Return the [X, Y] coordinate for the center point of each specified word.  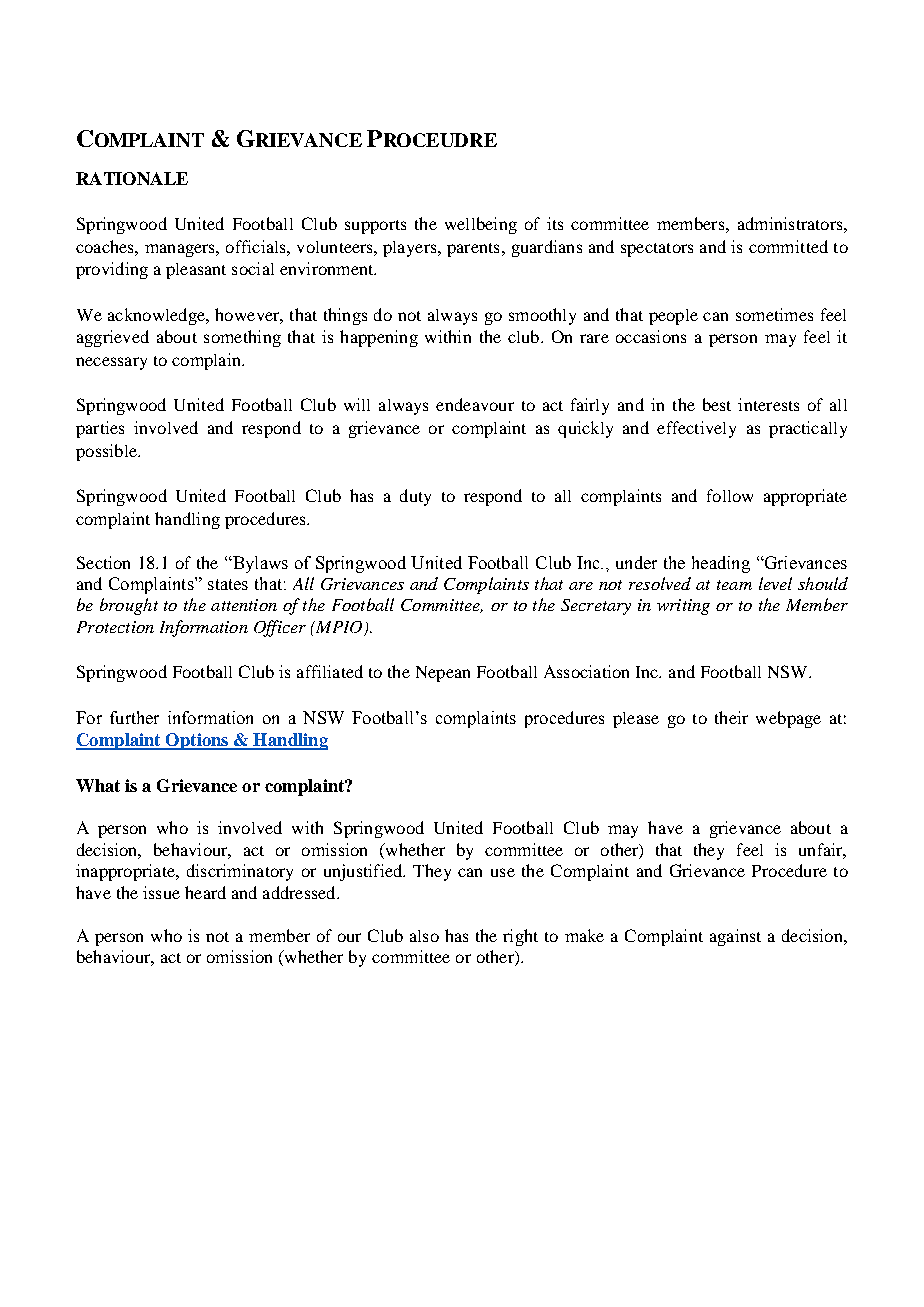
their [731, 717]
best [717, 404]
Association [586, 671]
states [228, 584]
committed [788, 246]
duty [415, 497]
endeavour [475, 404]
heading [721, 564]
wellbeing [481, 225]
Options [197, 741]
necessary [111, 363]
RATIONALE [132, 178]
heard [205, 892]
